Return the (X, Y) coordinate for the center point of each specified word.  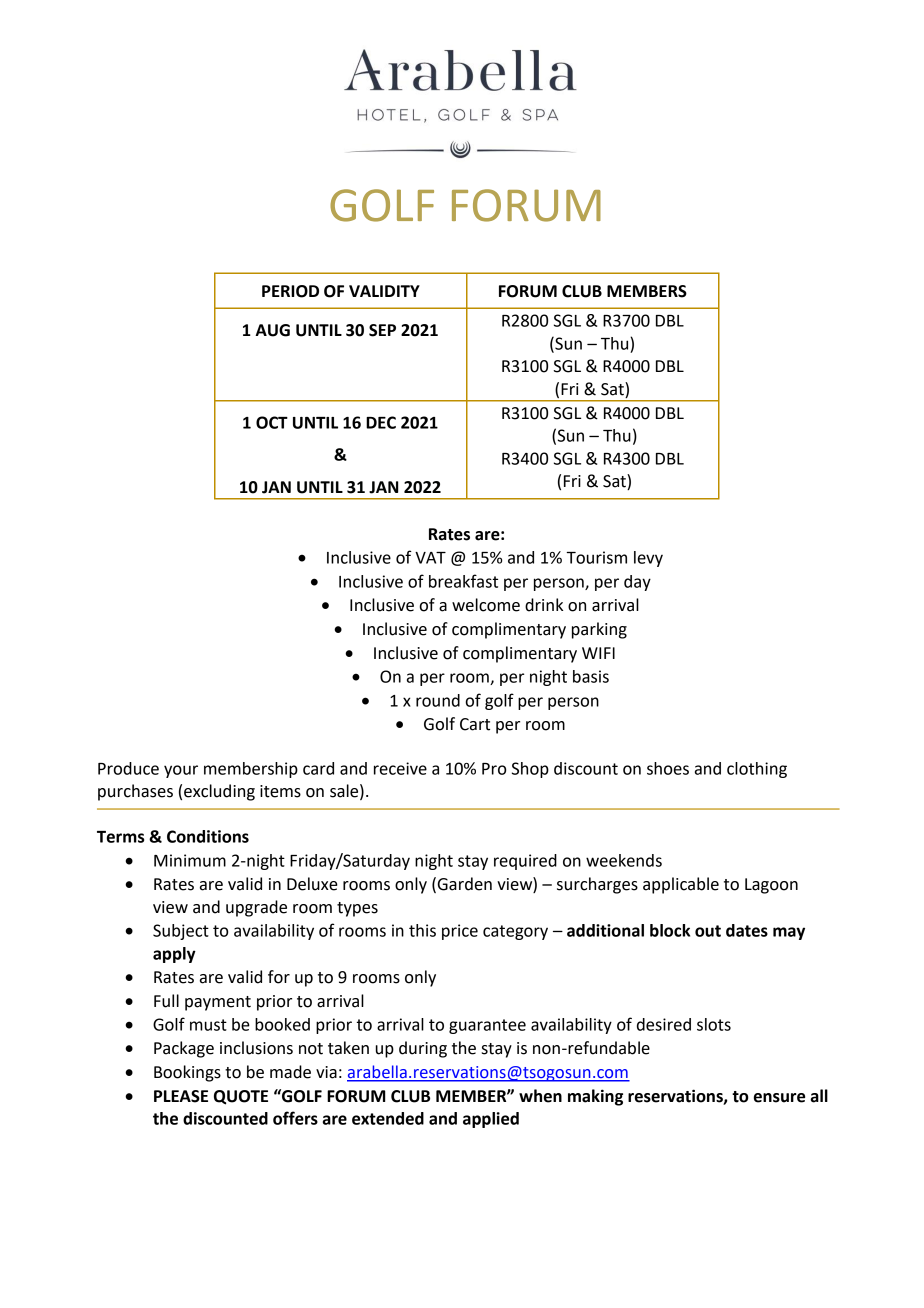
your (181, 771)
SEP (382, 330)
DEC (381, 422)
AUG (272, 330)
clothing (757, 770)
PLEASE (181, 1096)
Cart (475, 724)
